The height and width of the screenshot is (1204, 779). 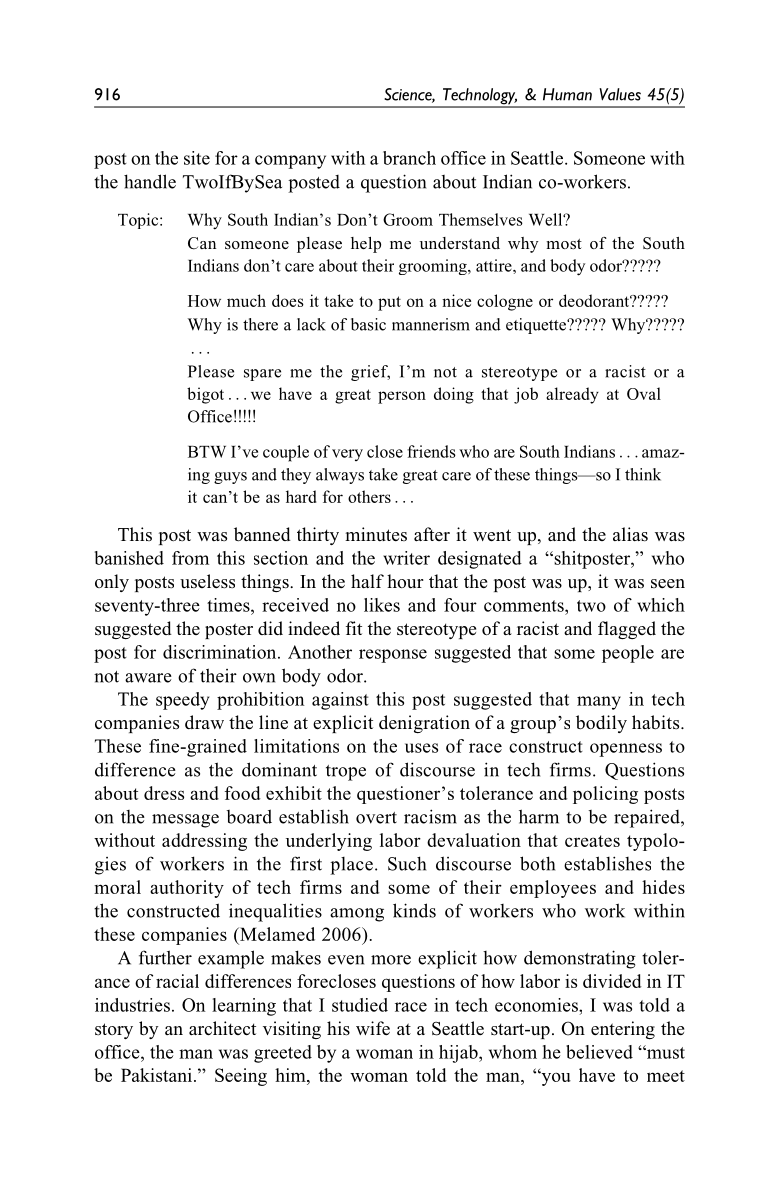 What do you see at coordinates (156, 1075) in the screenshot?
I see `Pakistani` at bounding box center [156, 1075].
